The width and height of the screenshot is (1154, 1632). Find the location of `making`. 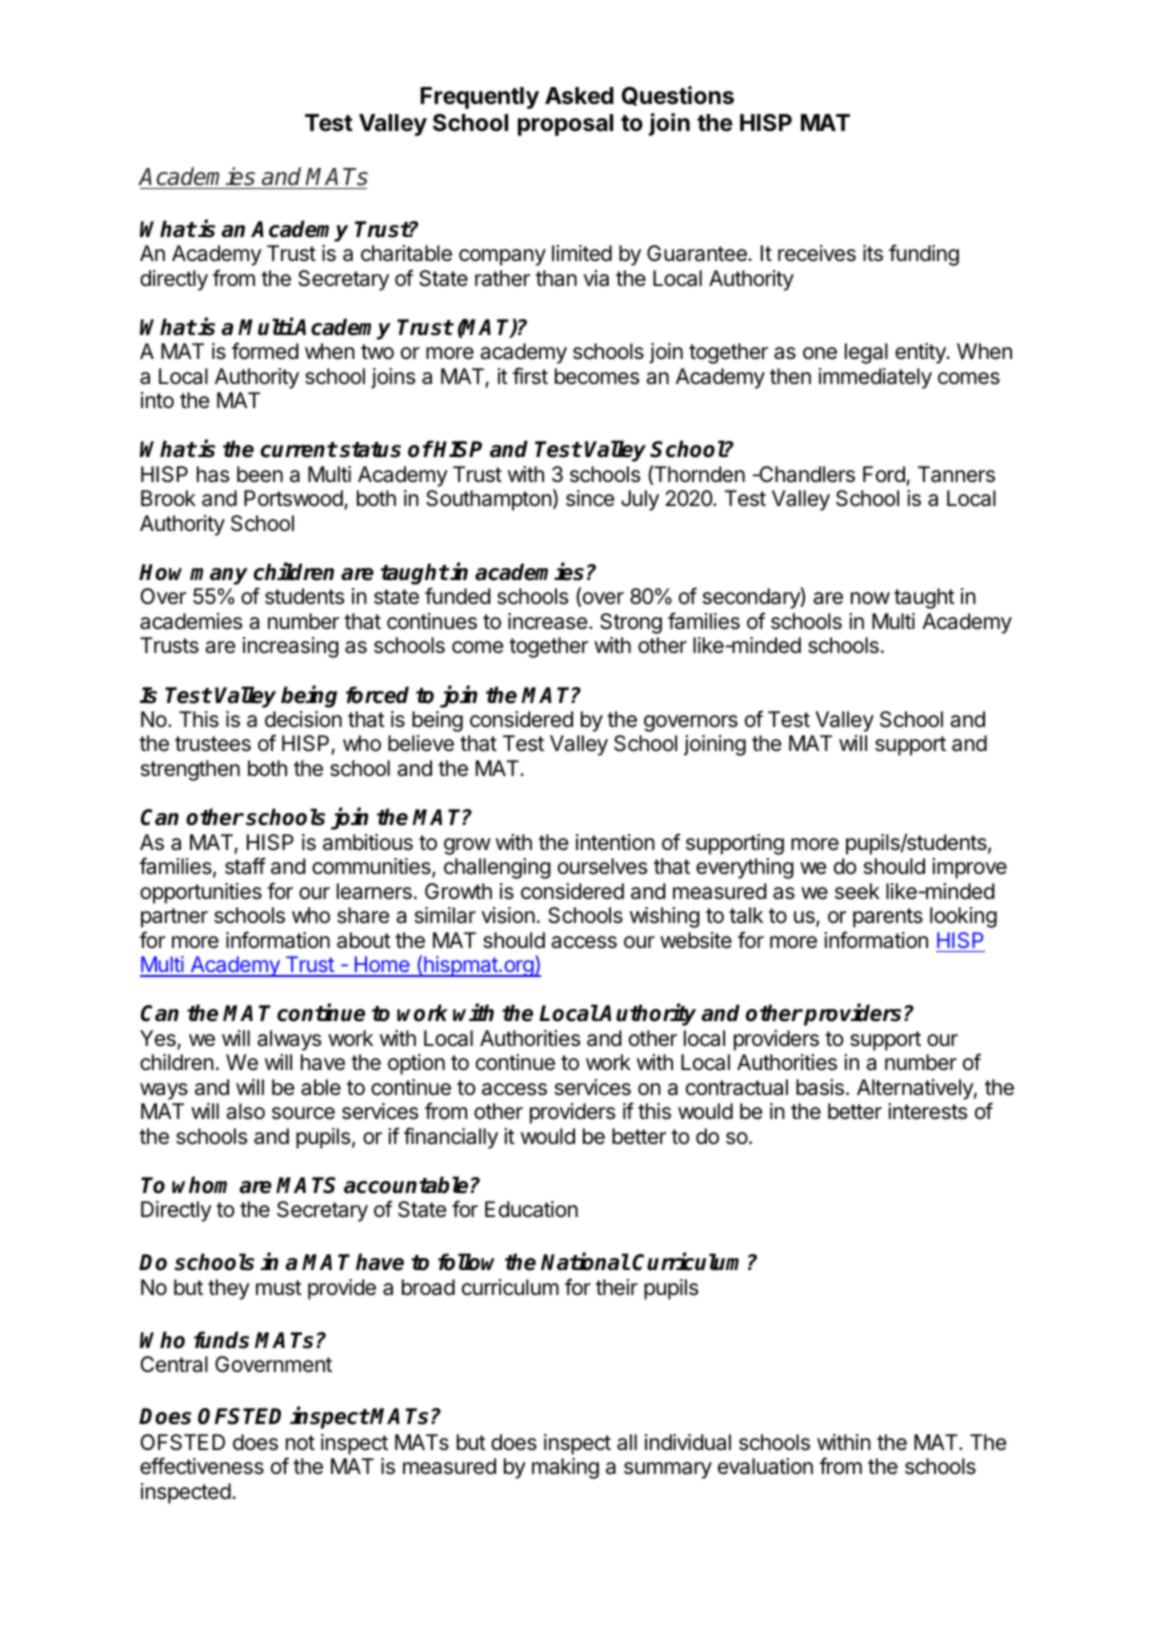

making is located at coordinates (565, 1468).
